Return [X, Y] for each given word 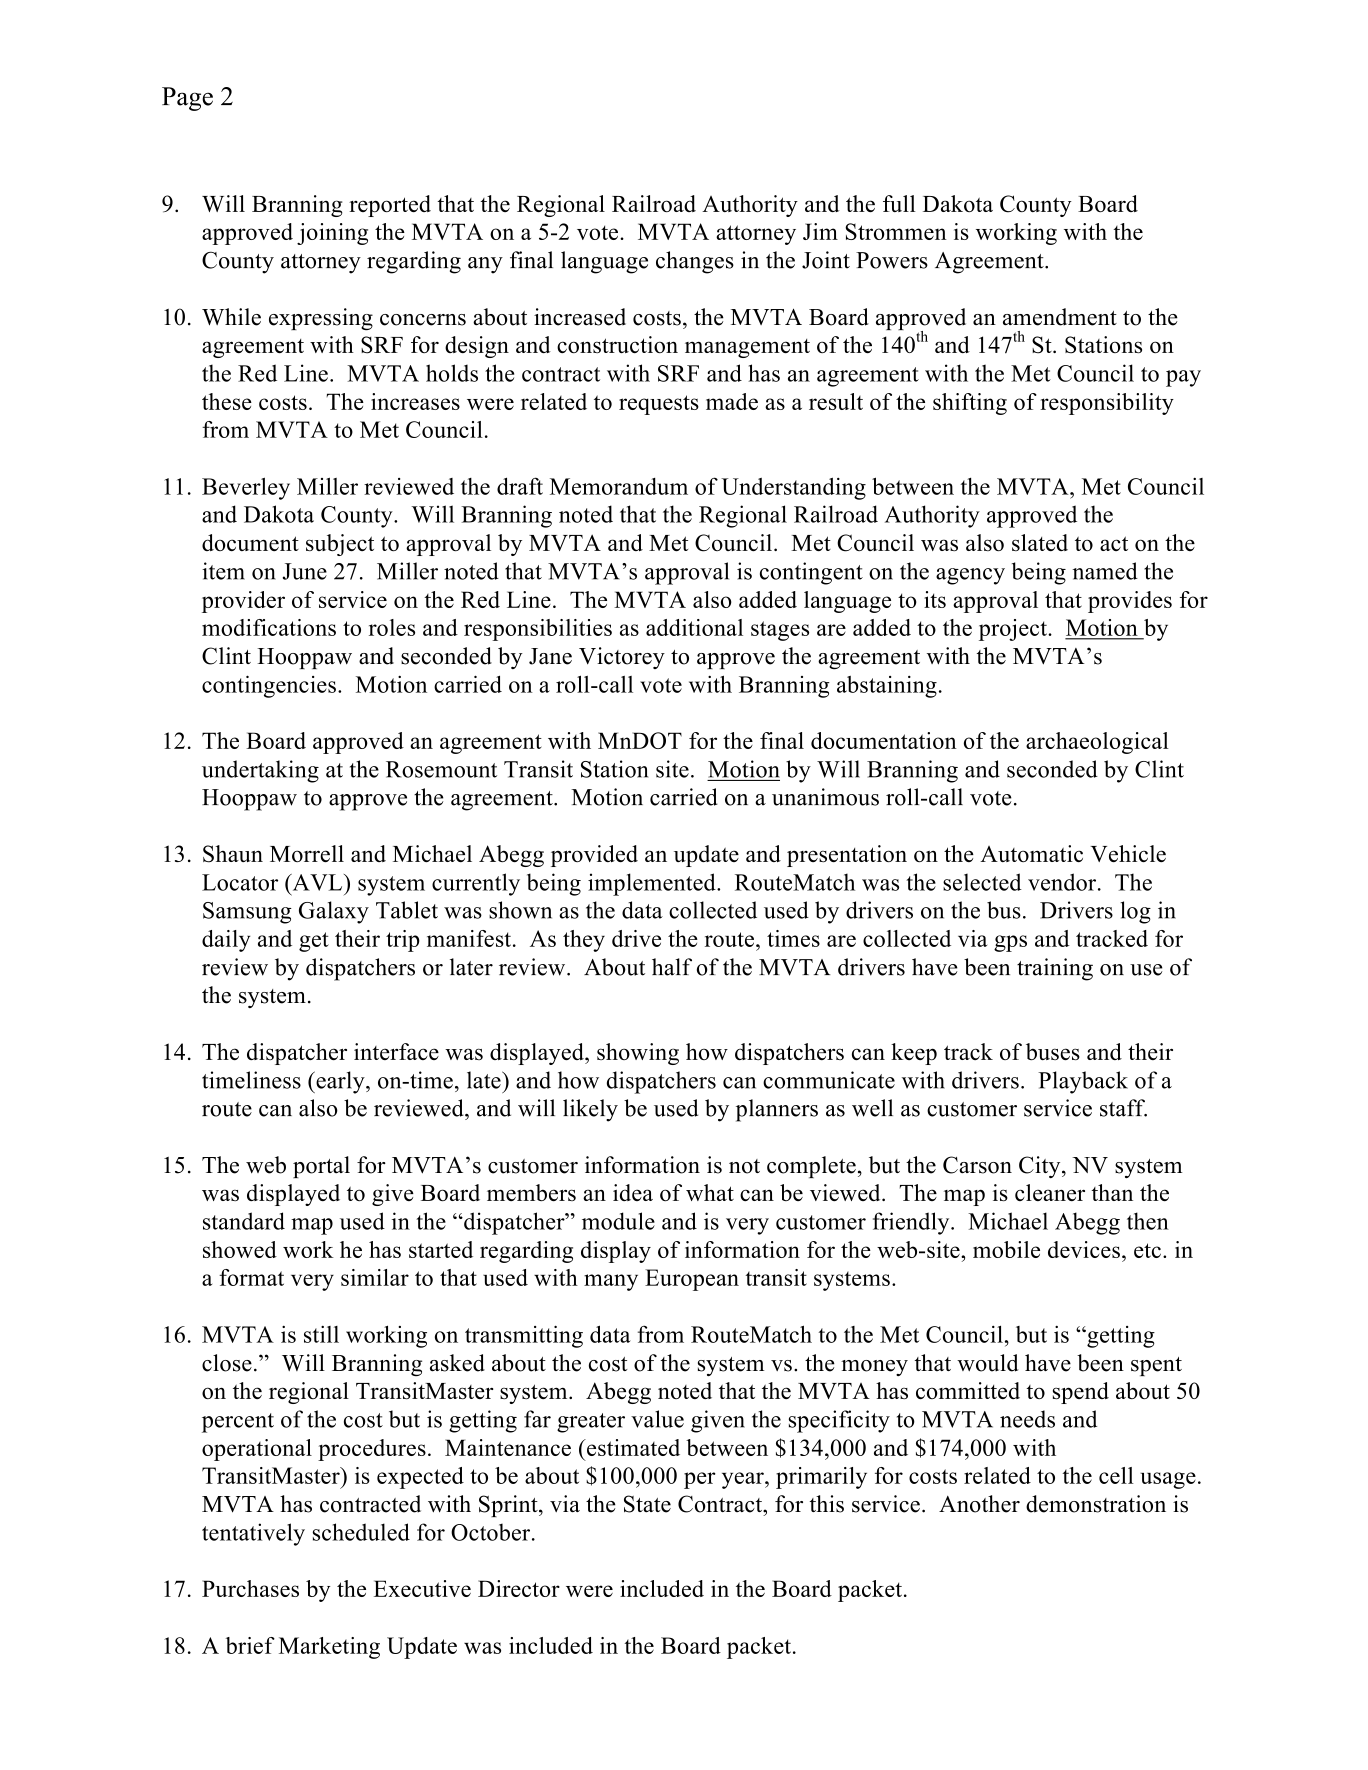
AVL [317, 882]
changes [695, 262]
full [899, 203]
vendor [1063, 882]
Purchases [250, 1588]
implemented [653, 884]
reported [390, 206]
